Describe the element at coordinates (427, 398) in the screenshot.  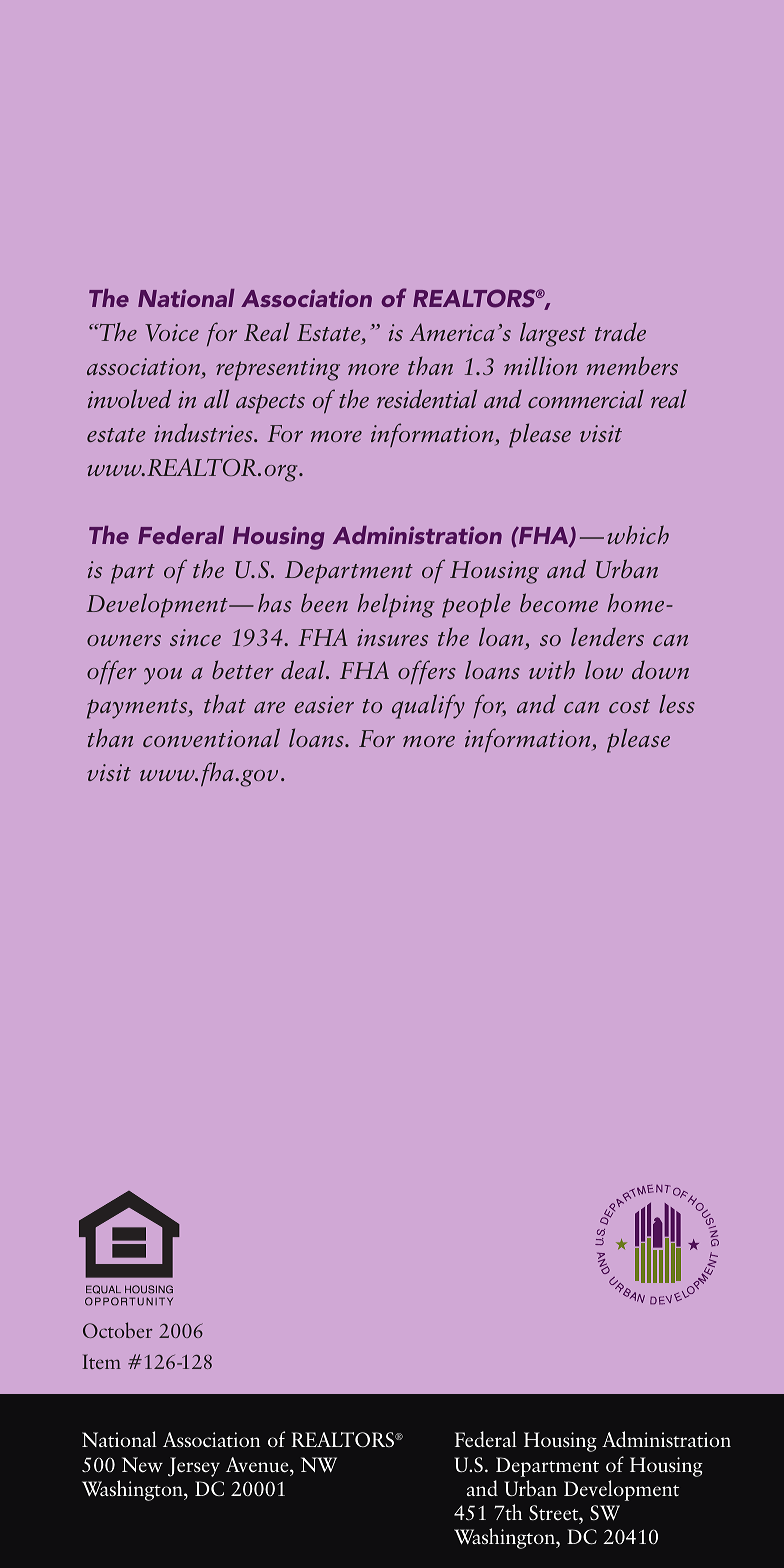
I see `residential` at that location.
